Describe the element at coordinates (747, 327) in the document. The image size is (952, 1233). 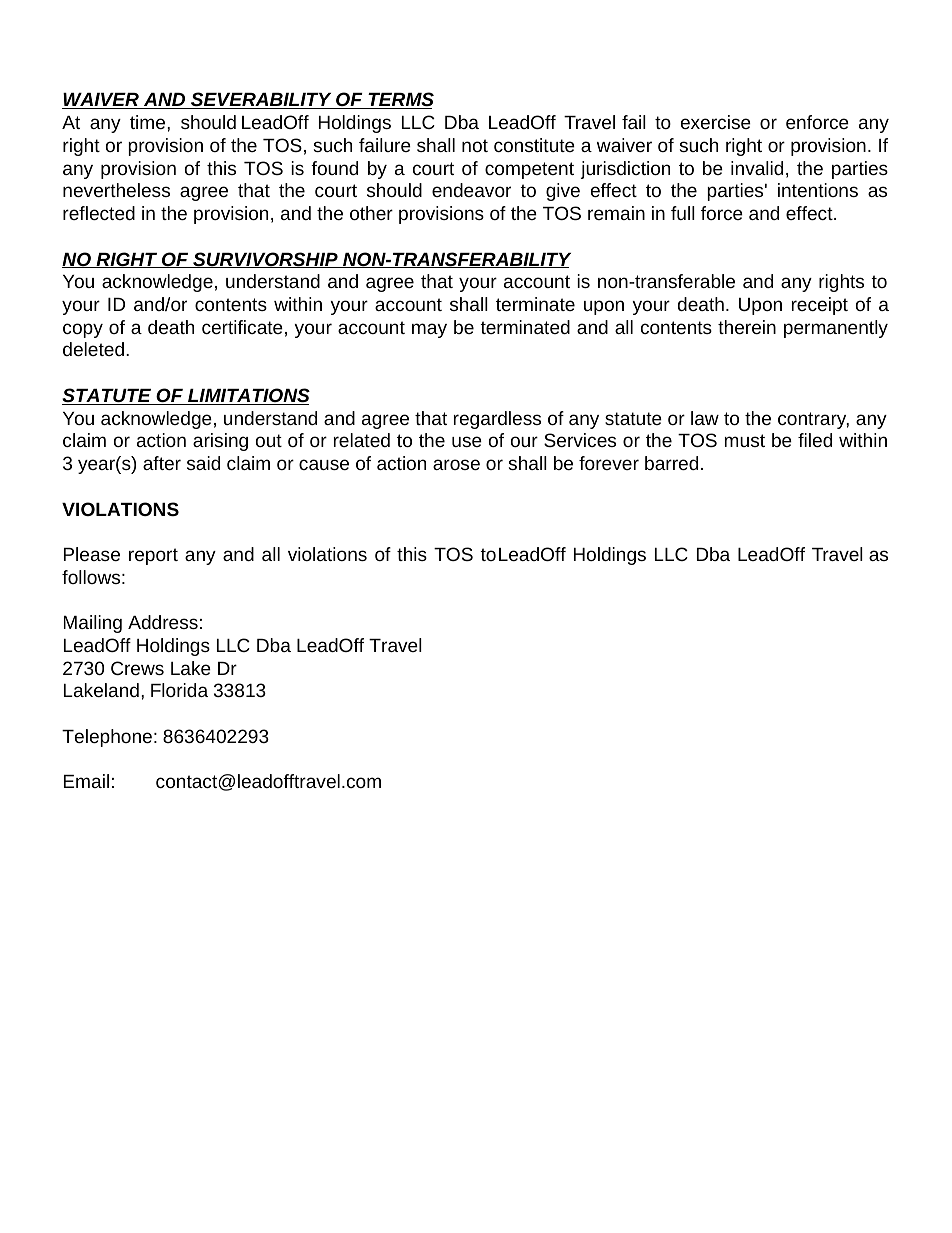
I see `therein` at that location.
